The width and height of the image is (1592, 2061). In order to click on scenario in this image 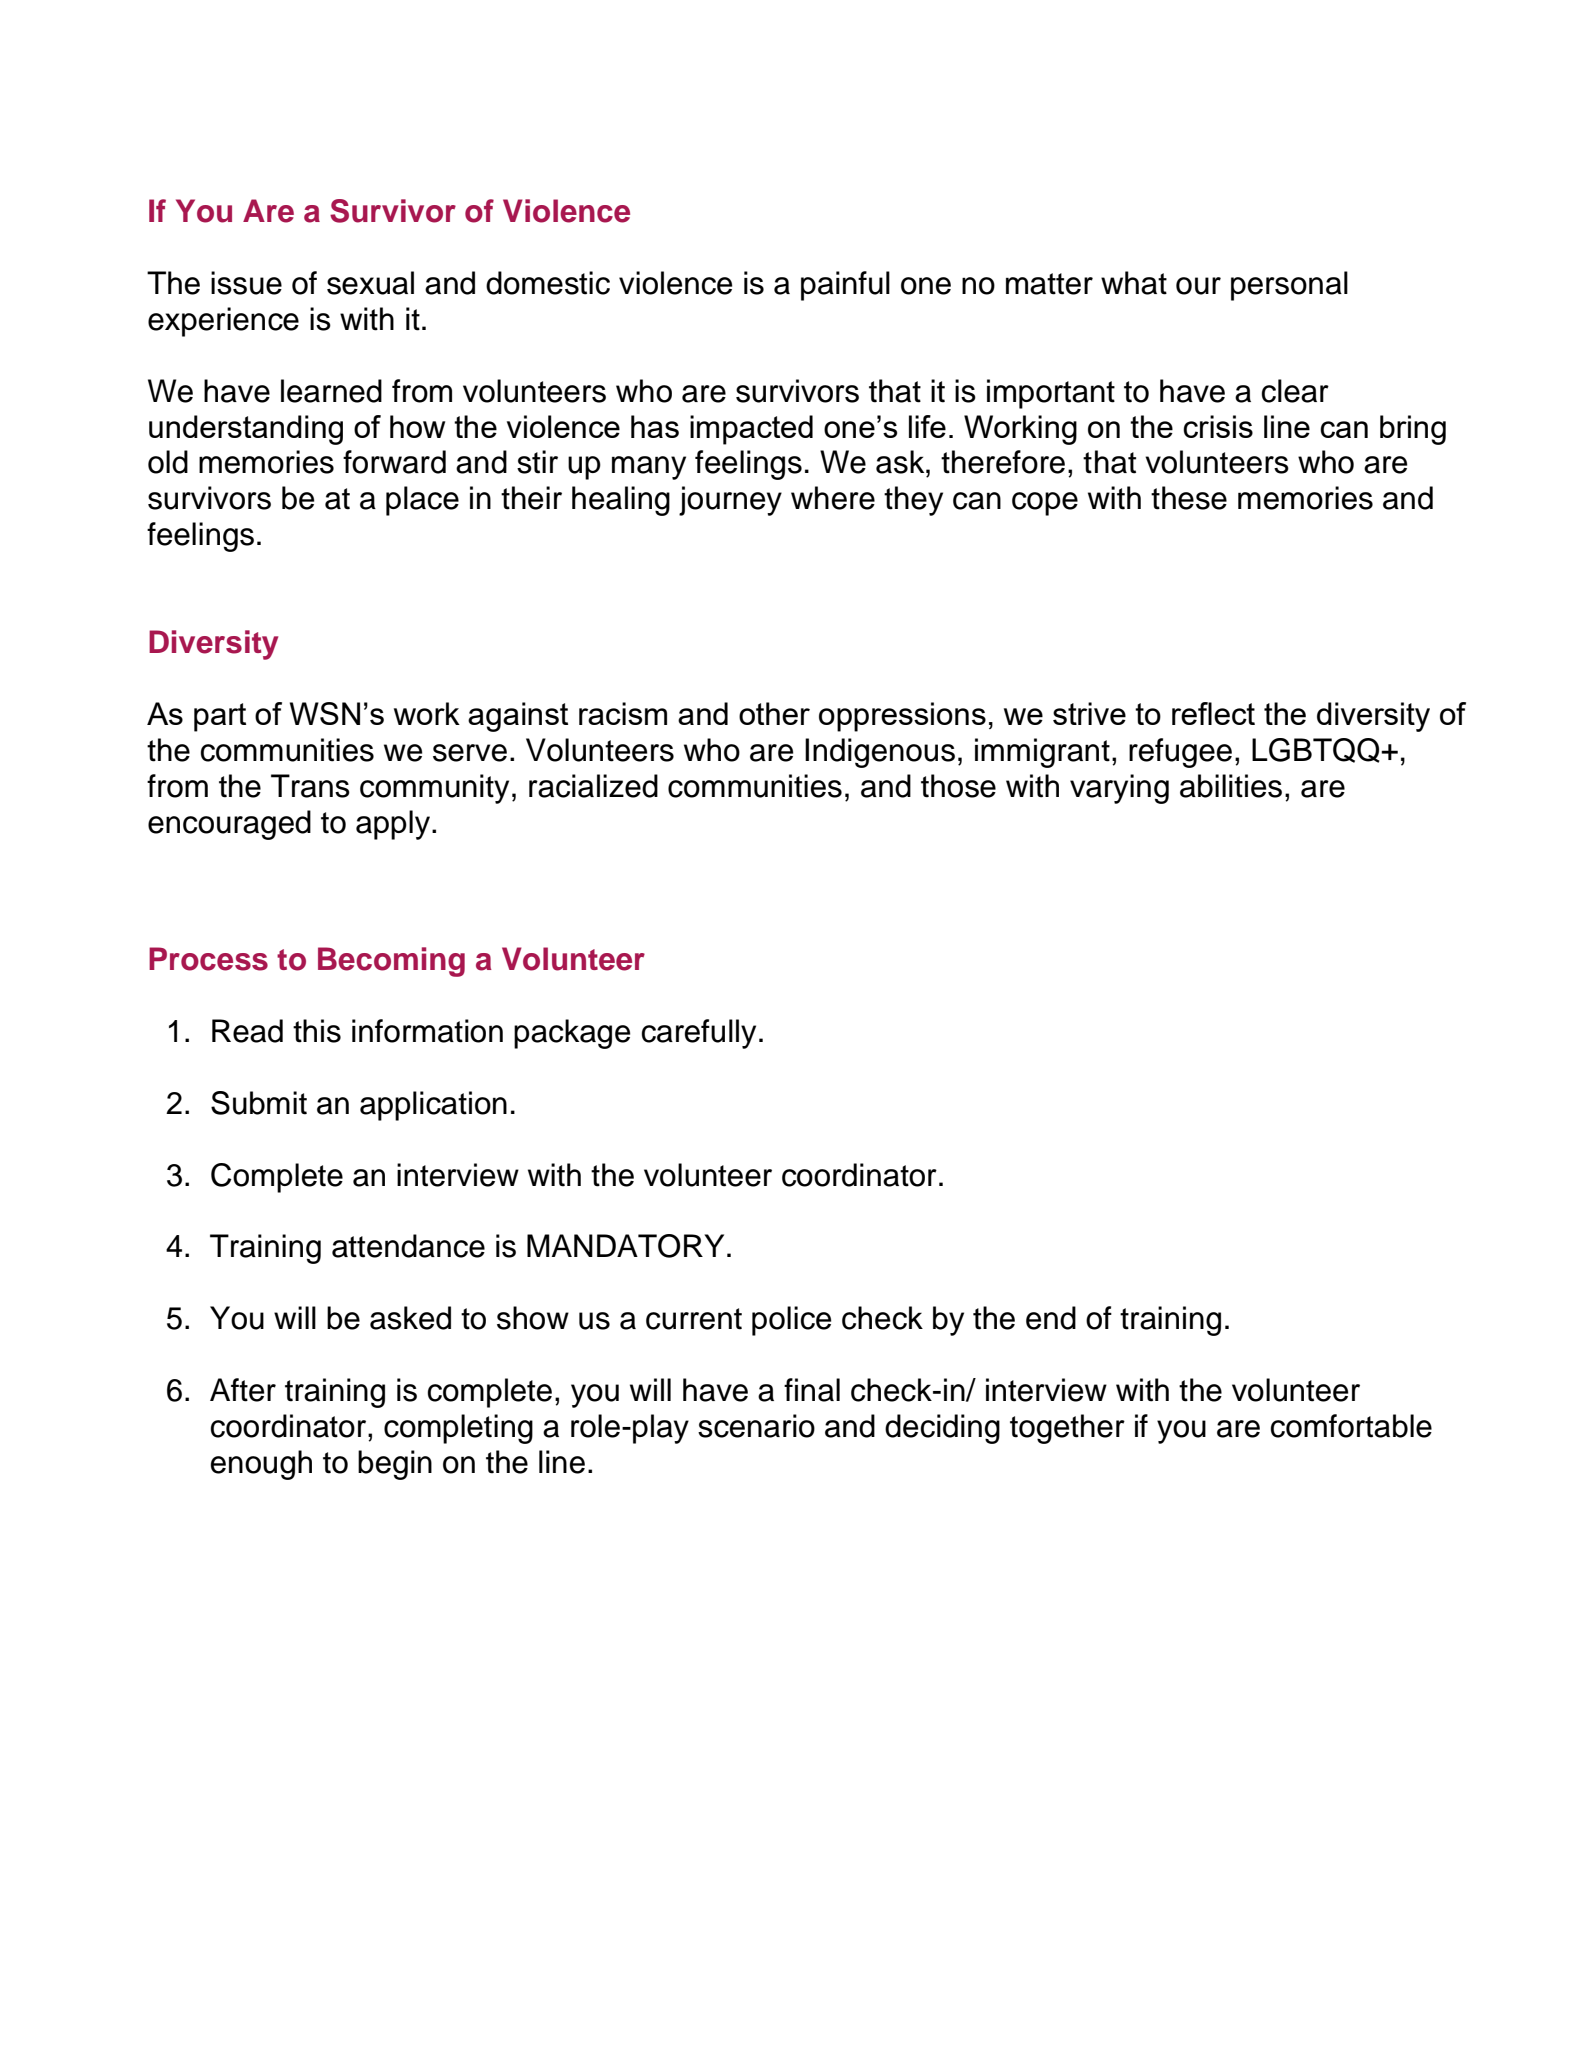, I will do `click(756, 1426)`.
